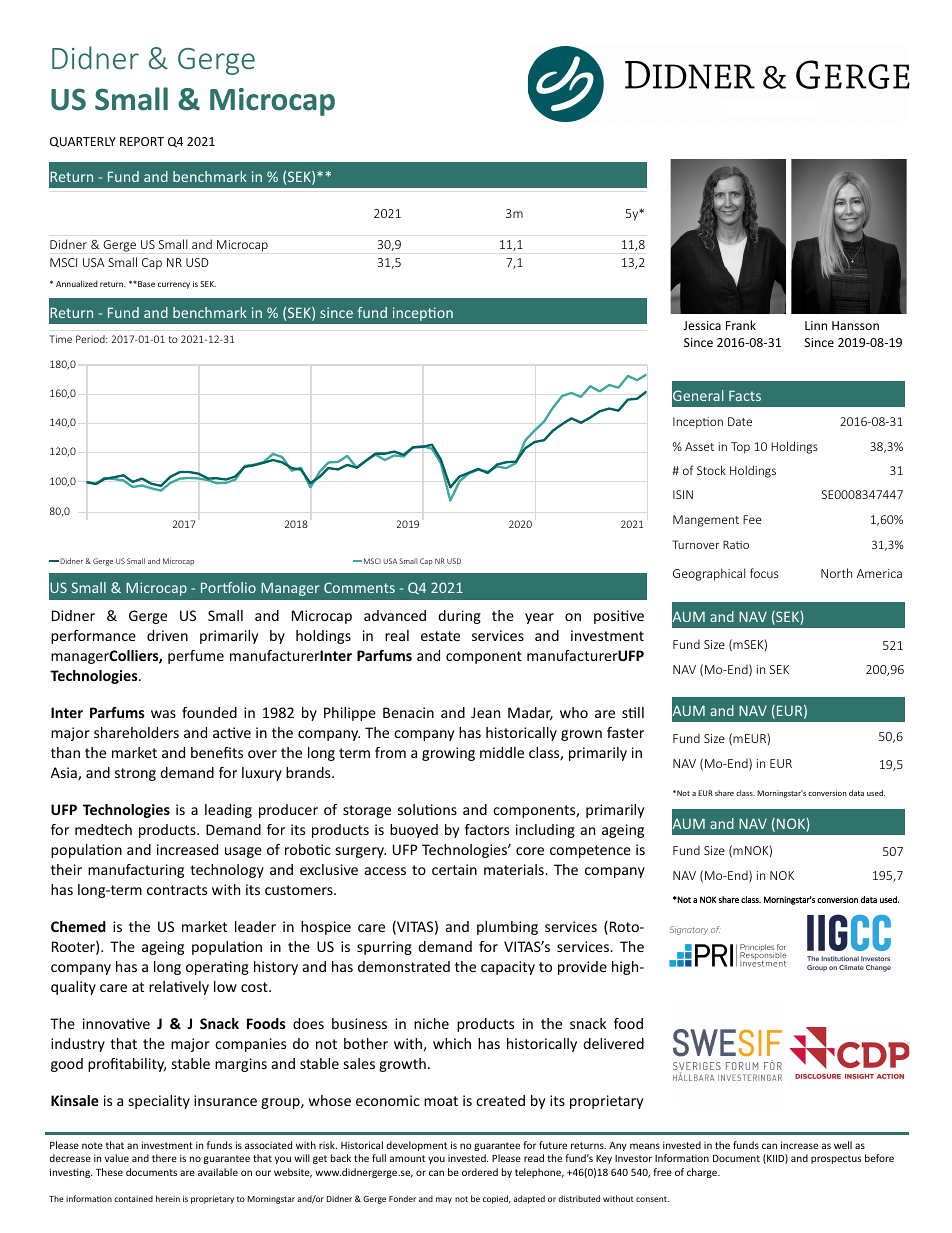 The image size is (952, 1233). Describe the element at coordinates (177, 890) in the screenshot. I see `contracts` at that location.
